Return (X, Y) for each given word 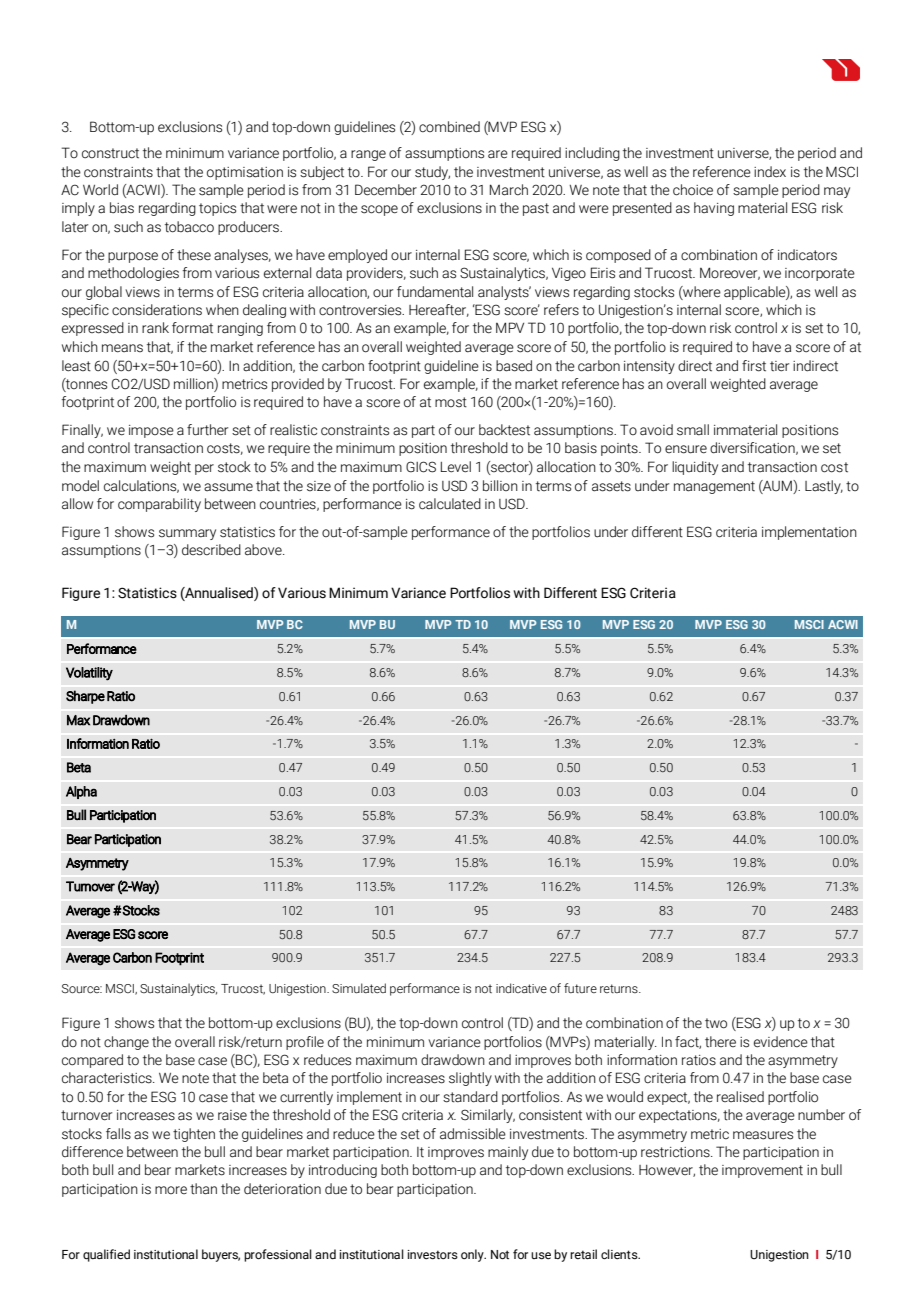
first (754, 366)
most (451, 402)
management (714, 487)
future (580, 988)
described (211, 550)
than (203, 1189)
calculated (450, 504)
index (770, 172)
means (122, 348)
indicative (521, 988)
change (126, 1043)
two (716, 1023)
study (432, 173)
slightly (470, 1079)
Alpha (81, 792)
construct (110, 153)
